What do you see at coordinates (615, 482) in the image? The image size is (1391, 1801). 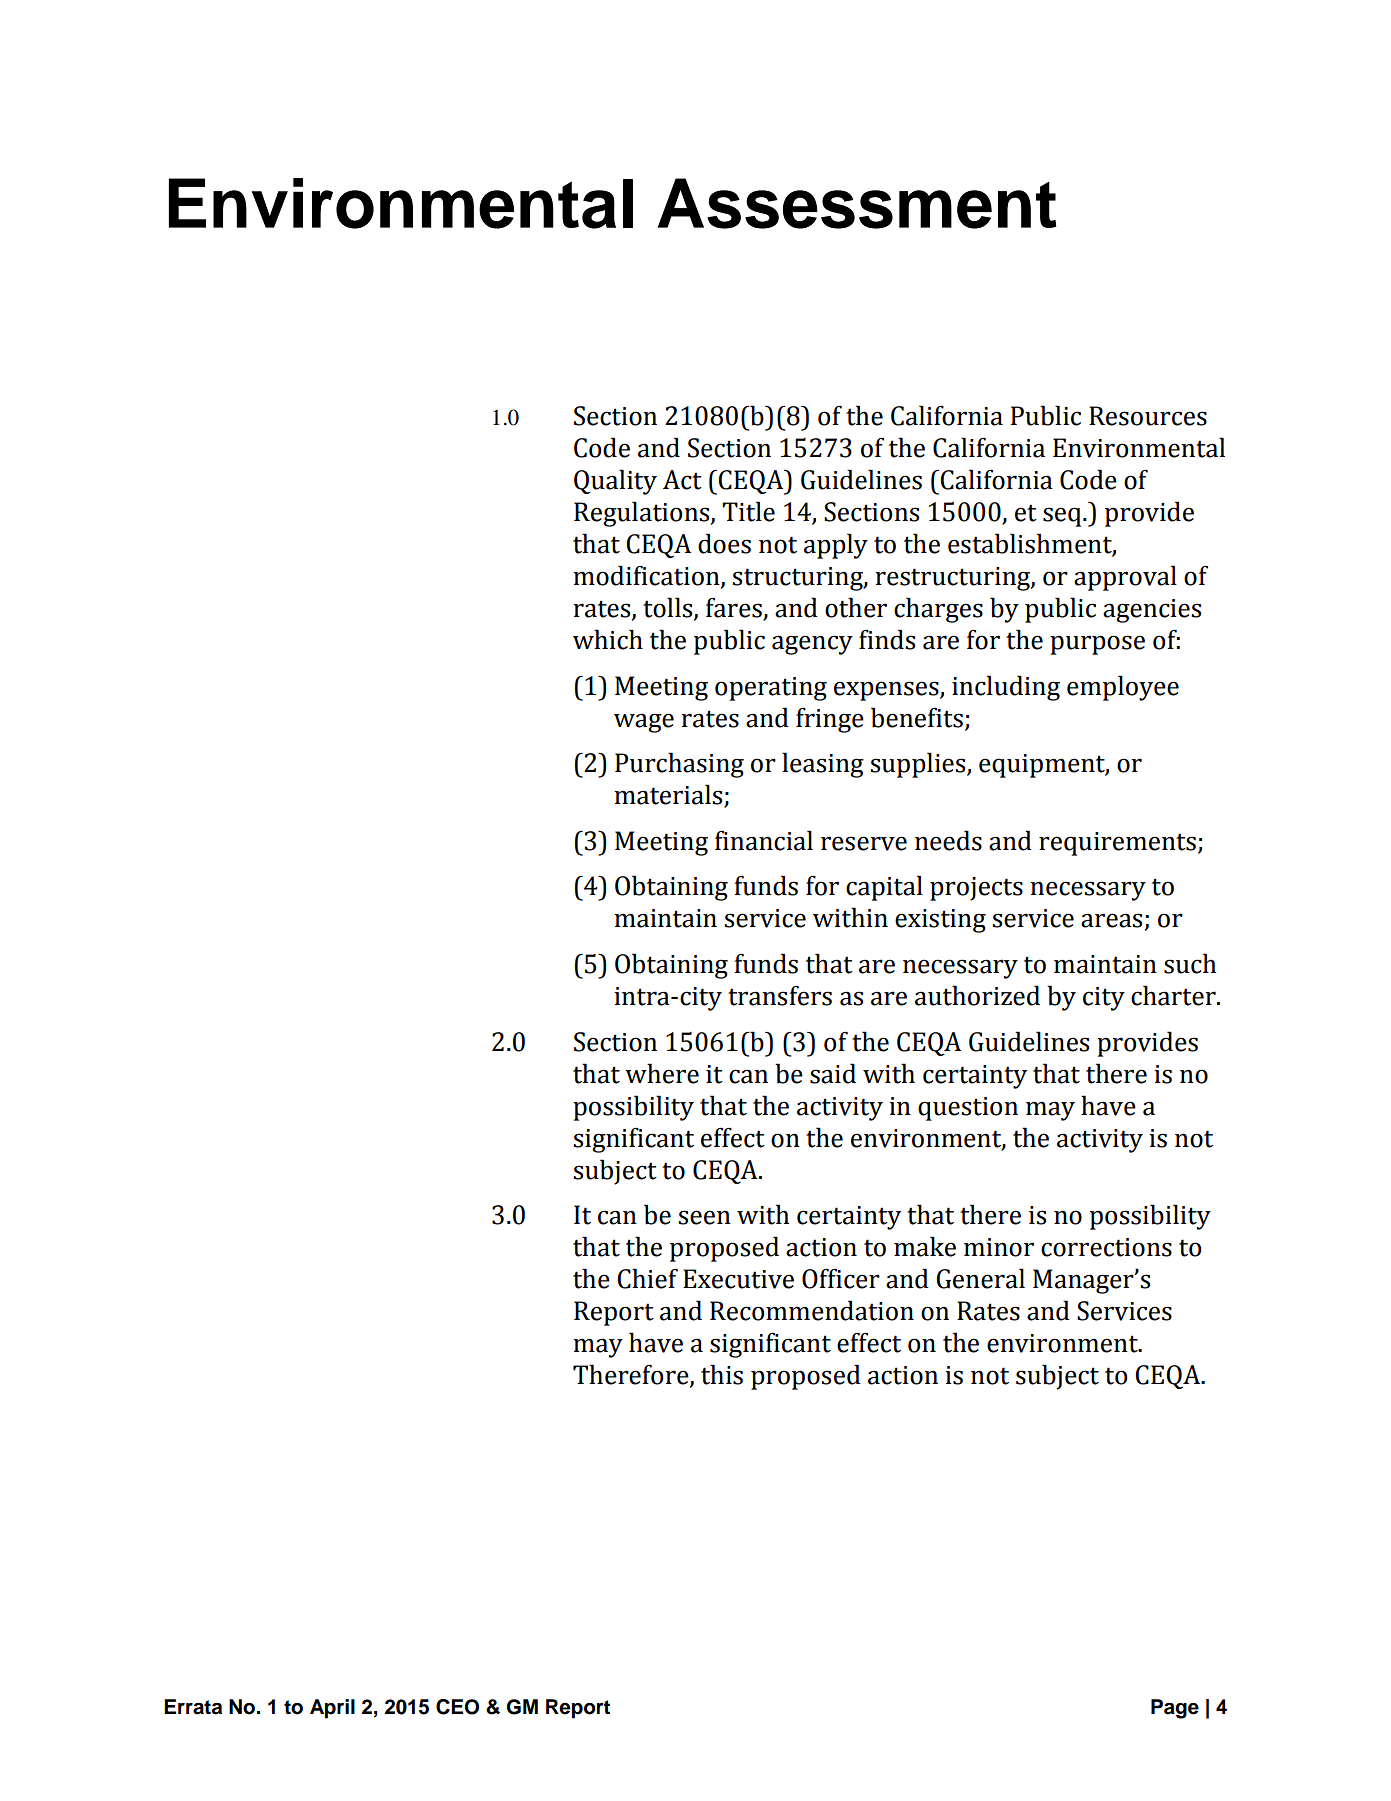 I see `Quality` at bounding box center [615, 482].
